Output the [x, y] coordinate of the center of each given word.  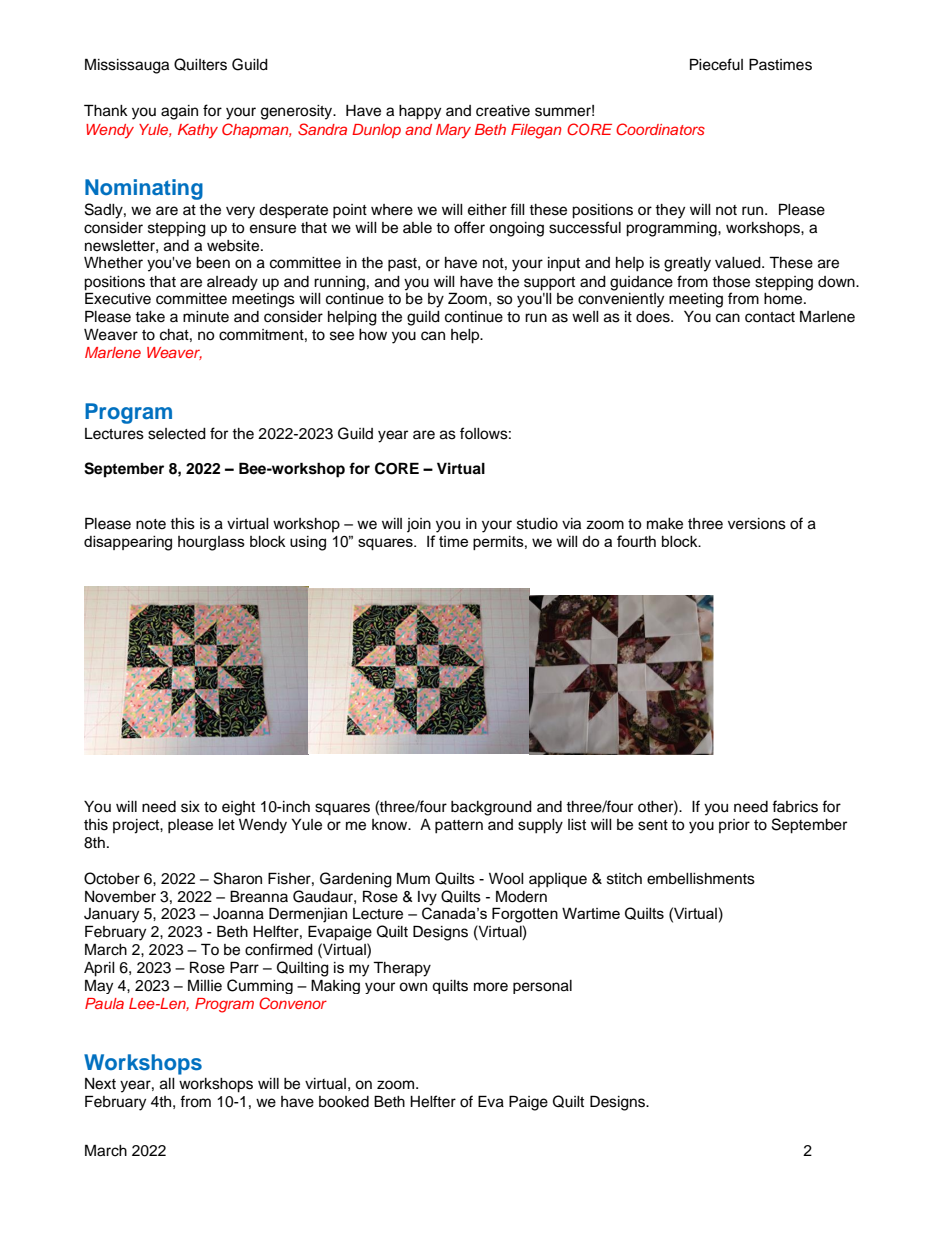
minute [206, 317]
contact [770, 317]
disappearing [128, 543]
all [167, 1084]
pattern [459, 827]
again [179, 112]
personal [542, 987]
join [419, 525]
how [373, 335]
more [491, 987]
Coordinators [660, 129]
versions [757, 524]
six [190, 807]
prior [734, 826]
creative [503, 111]
